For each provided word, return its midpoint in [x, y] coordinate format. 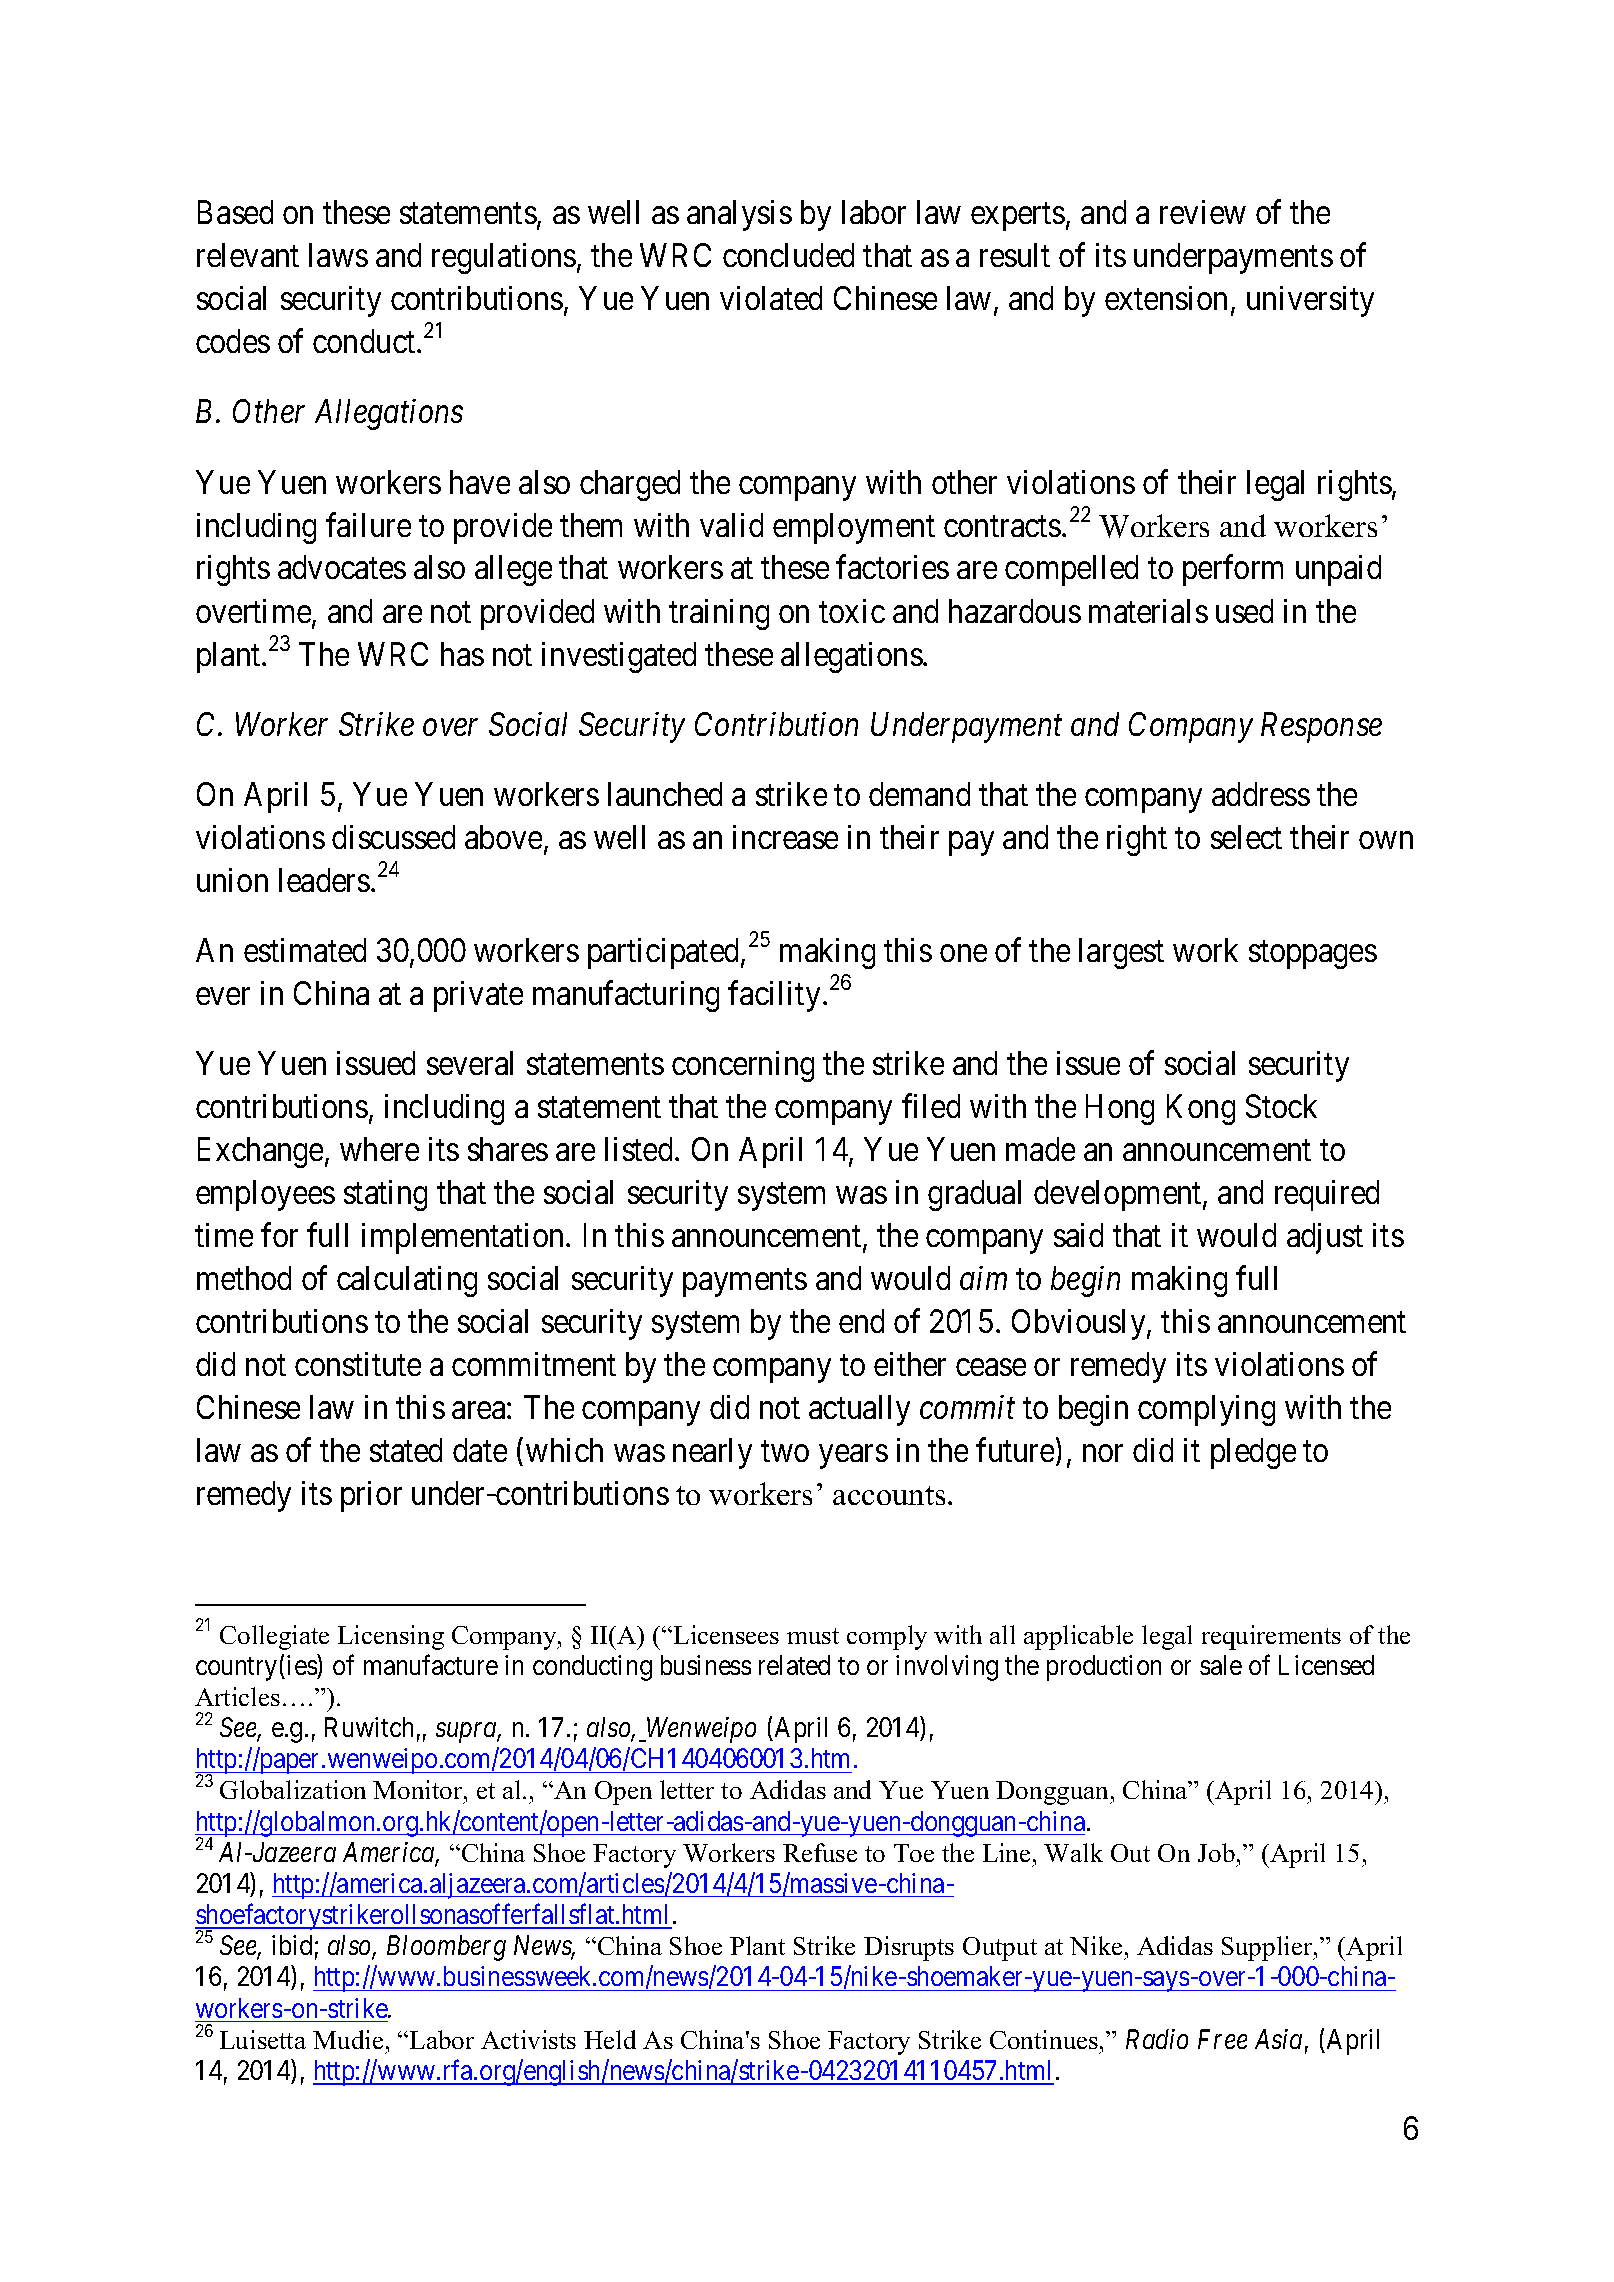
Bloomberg [446, 1948]
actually [859, 1410]
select [1246, 837]
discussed [393, 837]
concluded [788, 255]
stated [406, 1450]
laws [338, 255]
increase [785, 837]
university [1310, 301]
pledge [1253, 1453]
